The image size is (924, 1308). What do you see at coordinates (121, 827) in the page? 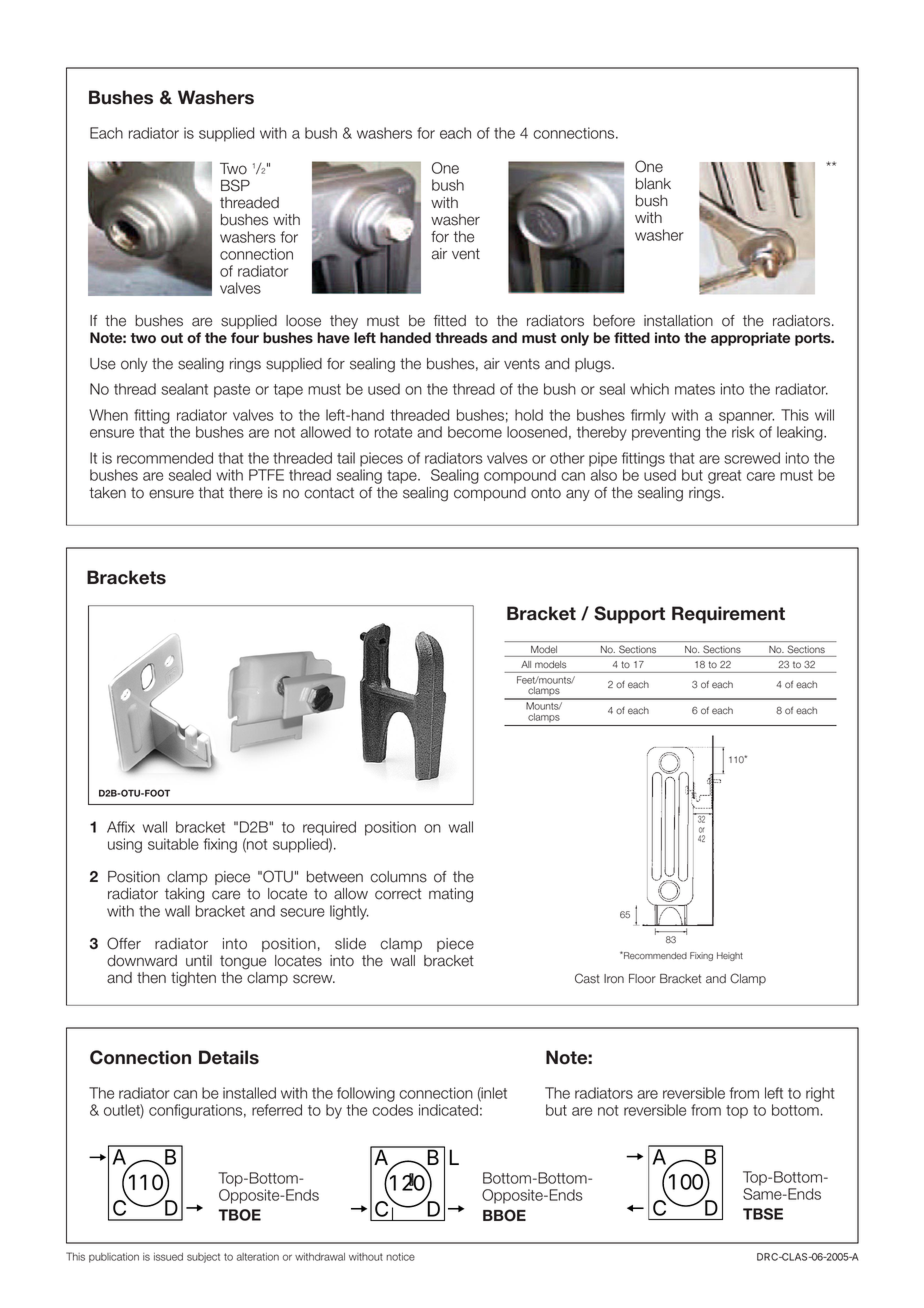
I see `Affix` at bounding box center [121, 827].
